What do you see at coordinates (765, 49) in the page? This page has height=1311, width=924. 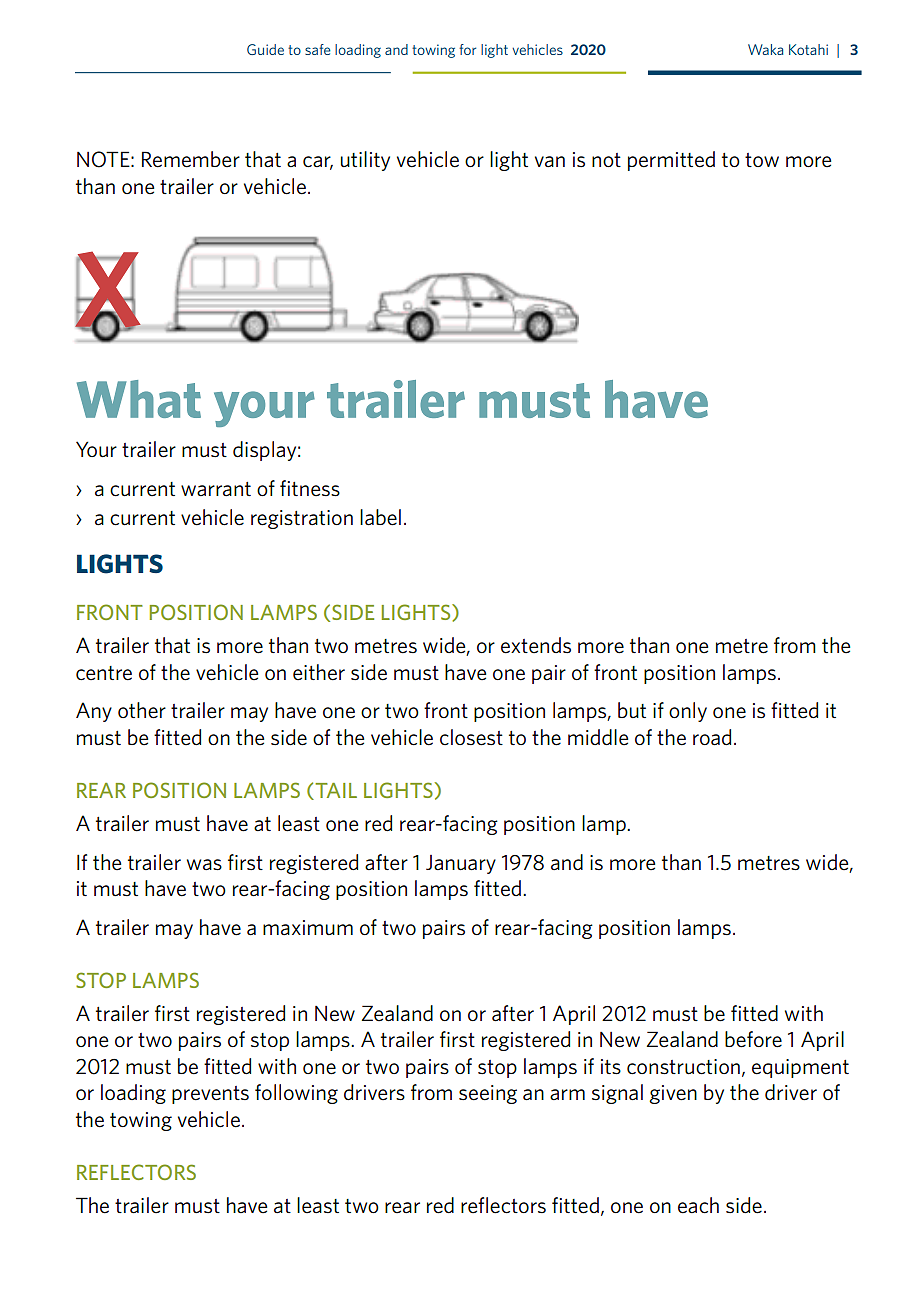 I see `Waka` at bounding box center [765, 49].
